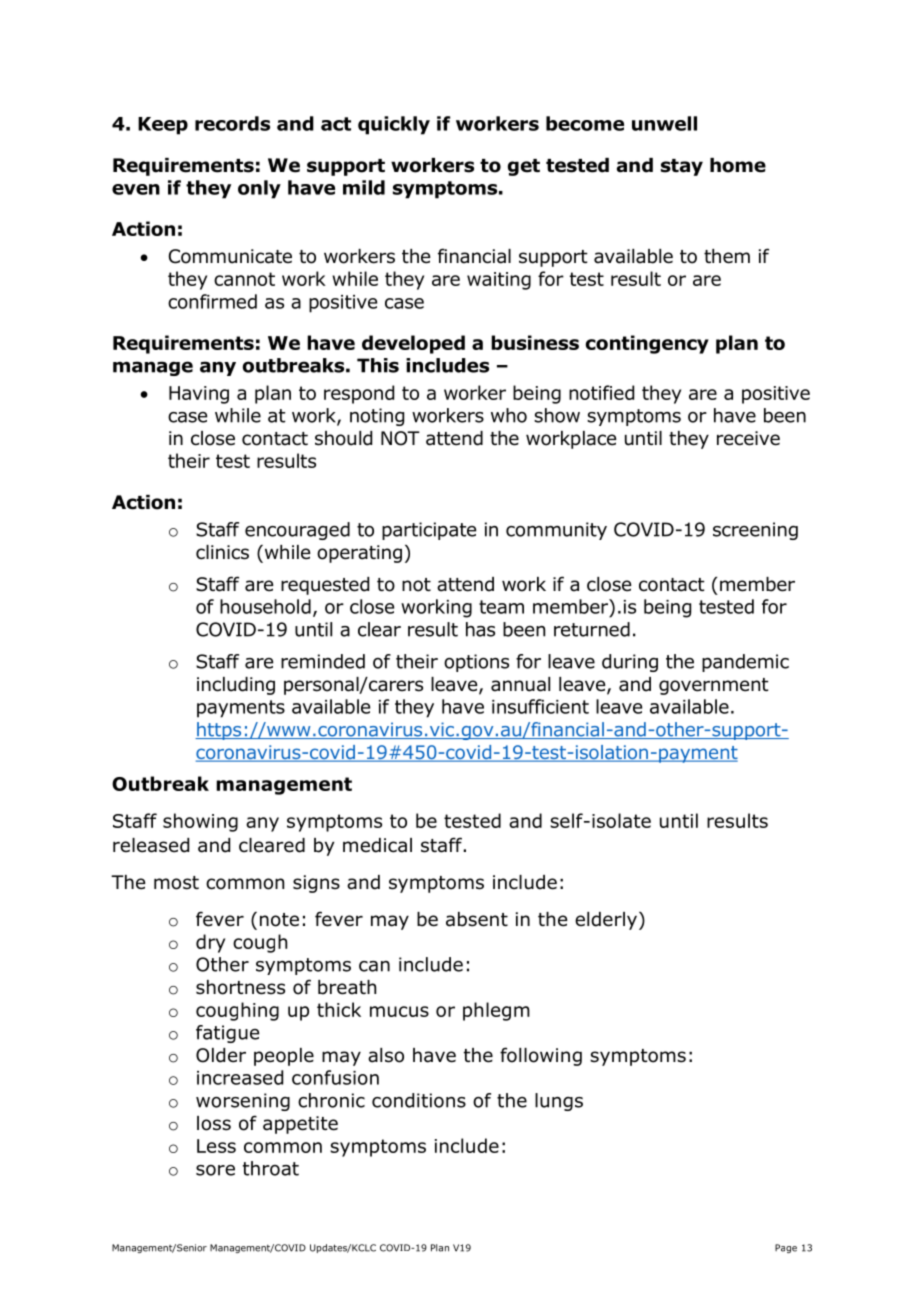 The image size is (924, 1308). What do you see at coordinates (476, 663) in the screenshot?
I see `options` at bounding box center [476, 663].
